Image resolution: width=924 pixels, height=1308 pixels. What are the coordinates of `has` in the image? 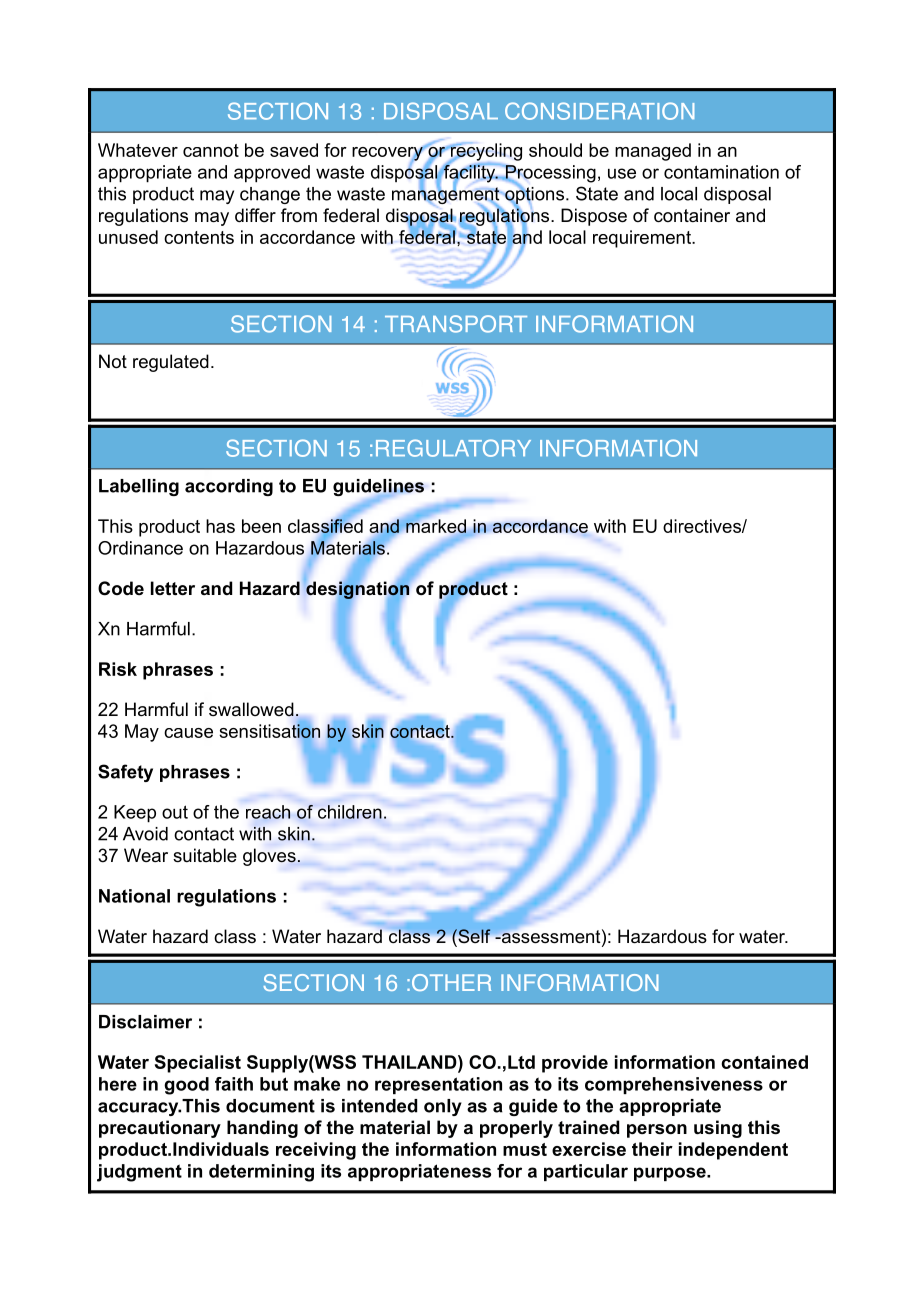 It's located at (220, 526).
